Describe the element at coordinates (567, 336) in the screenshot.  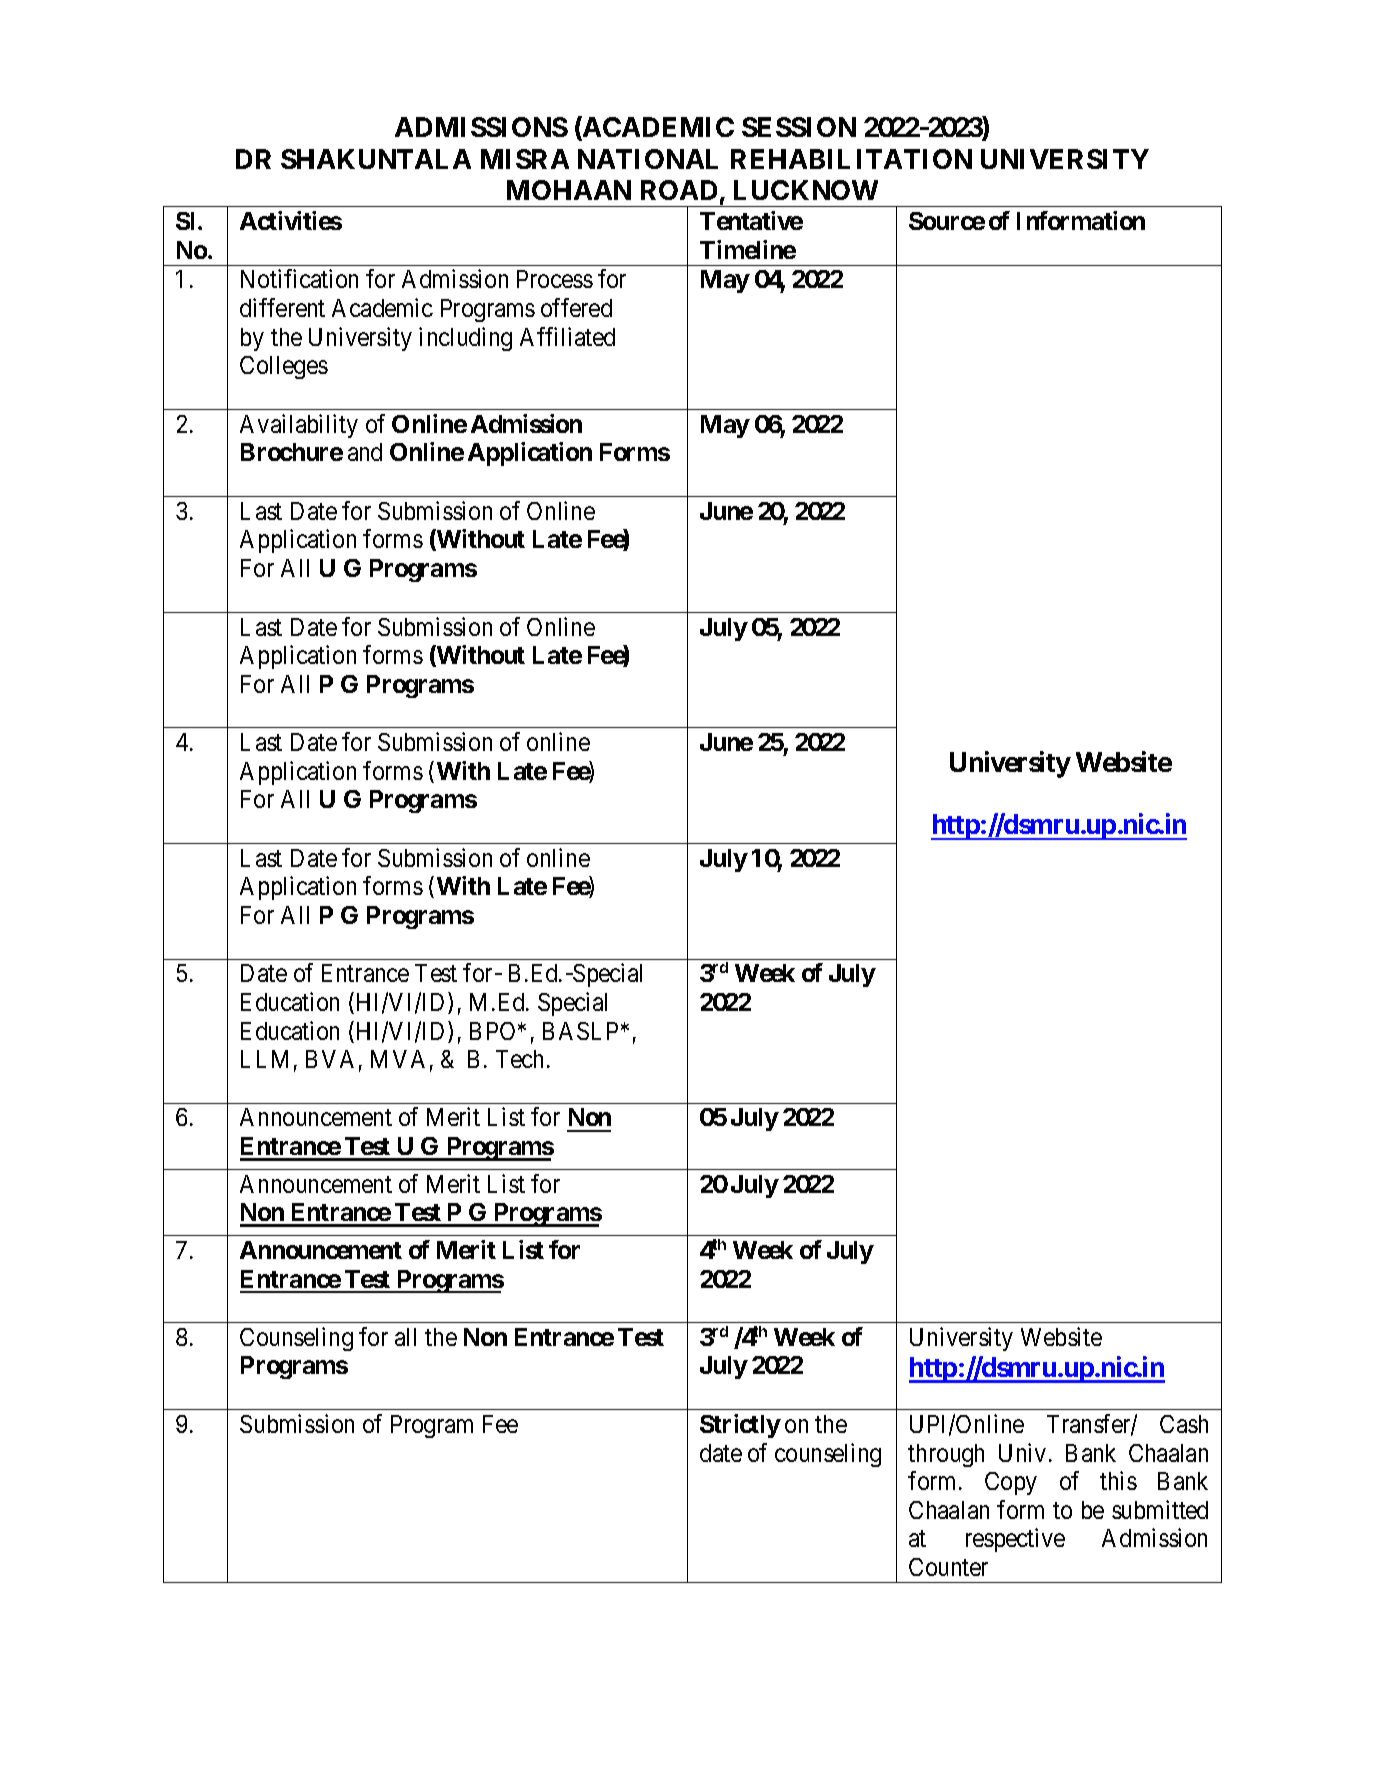
I see `Affiliated` at that location.
